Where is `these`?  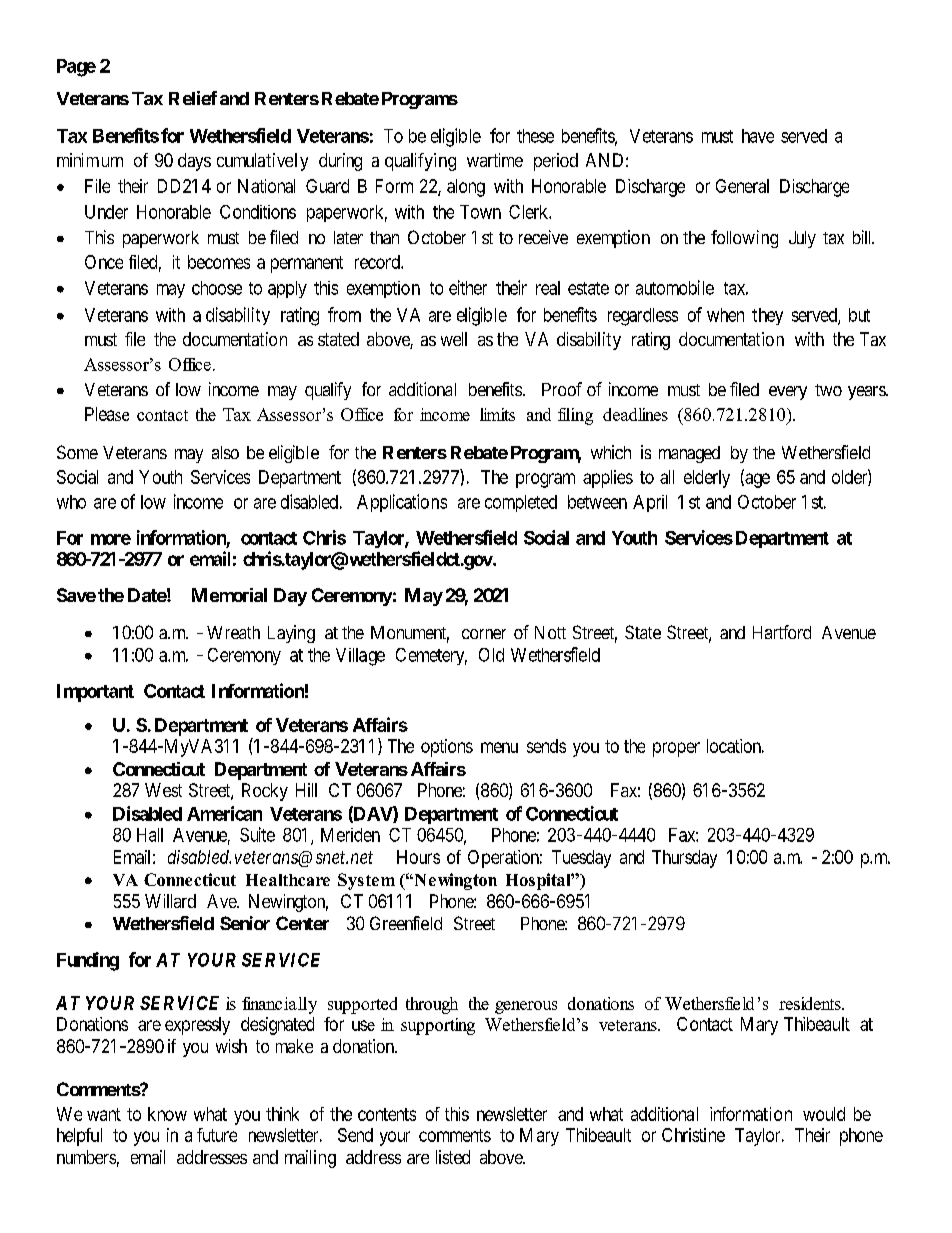
these is located at coordinates (535, 136).
